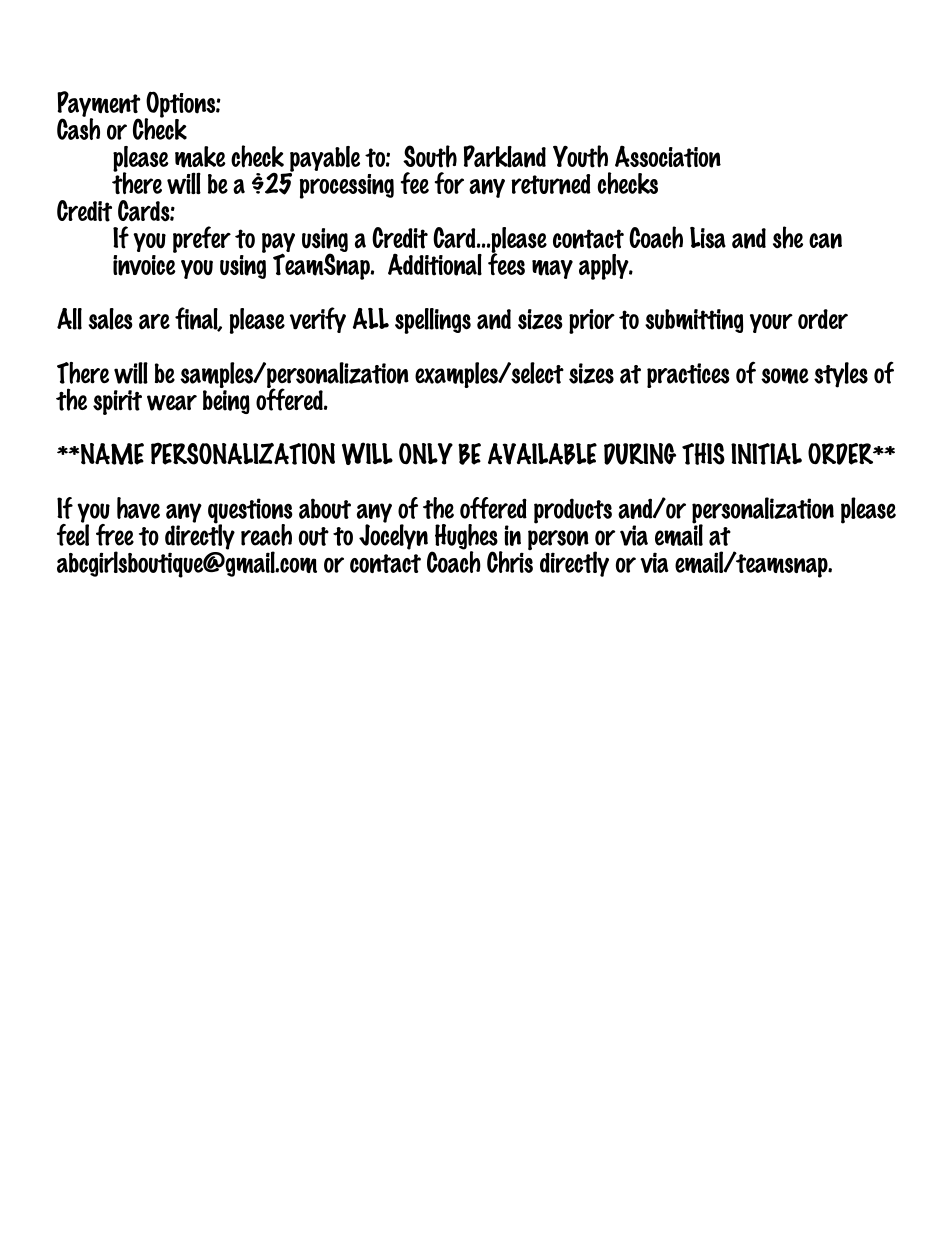  What do you see at coordinates (99, 105) in the screenshot?
I see `Payment` at bounding box center [99, 105].
